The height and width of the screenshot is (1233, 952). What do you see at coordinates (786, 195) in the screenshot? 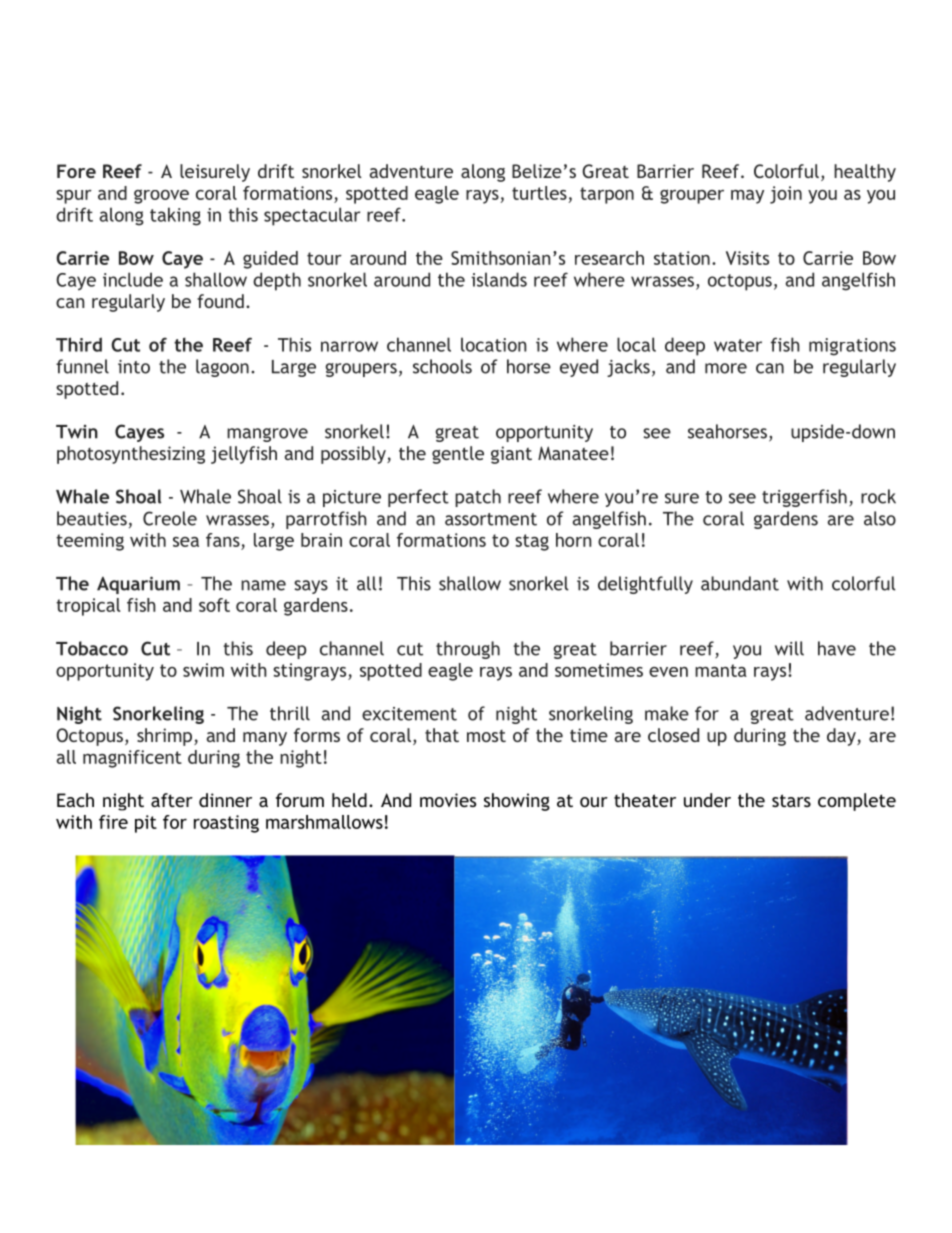
I see `join` at bounding box center [786, 195].
